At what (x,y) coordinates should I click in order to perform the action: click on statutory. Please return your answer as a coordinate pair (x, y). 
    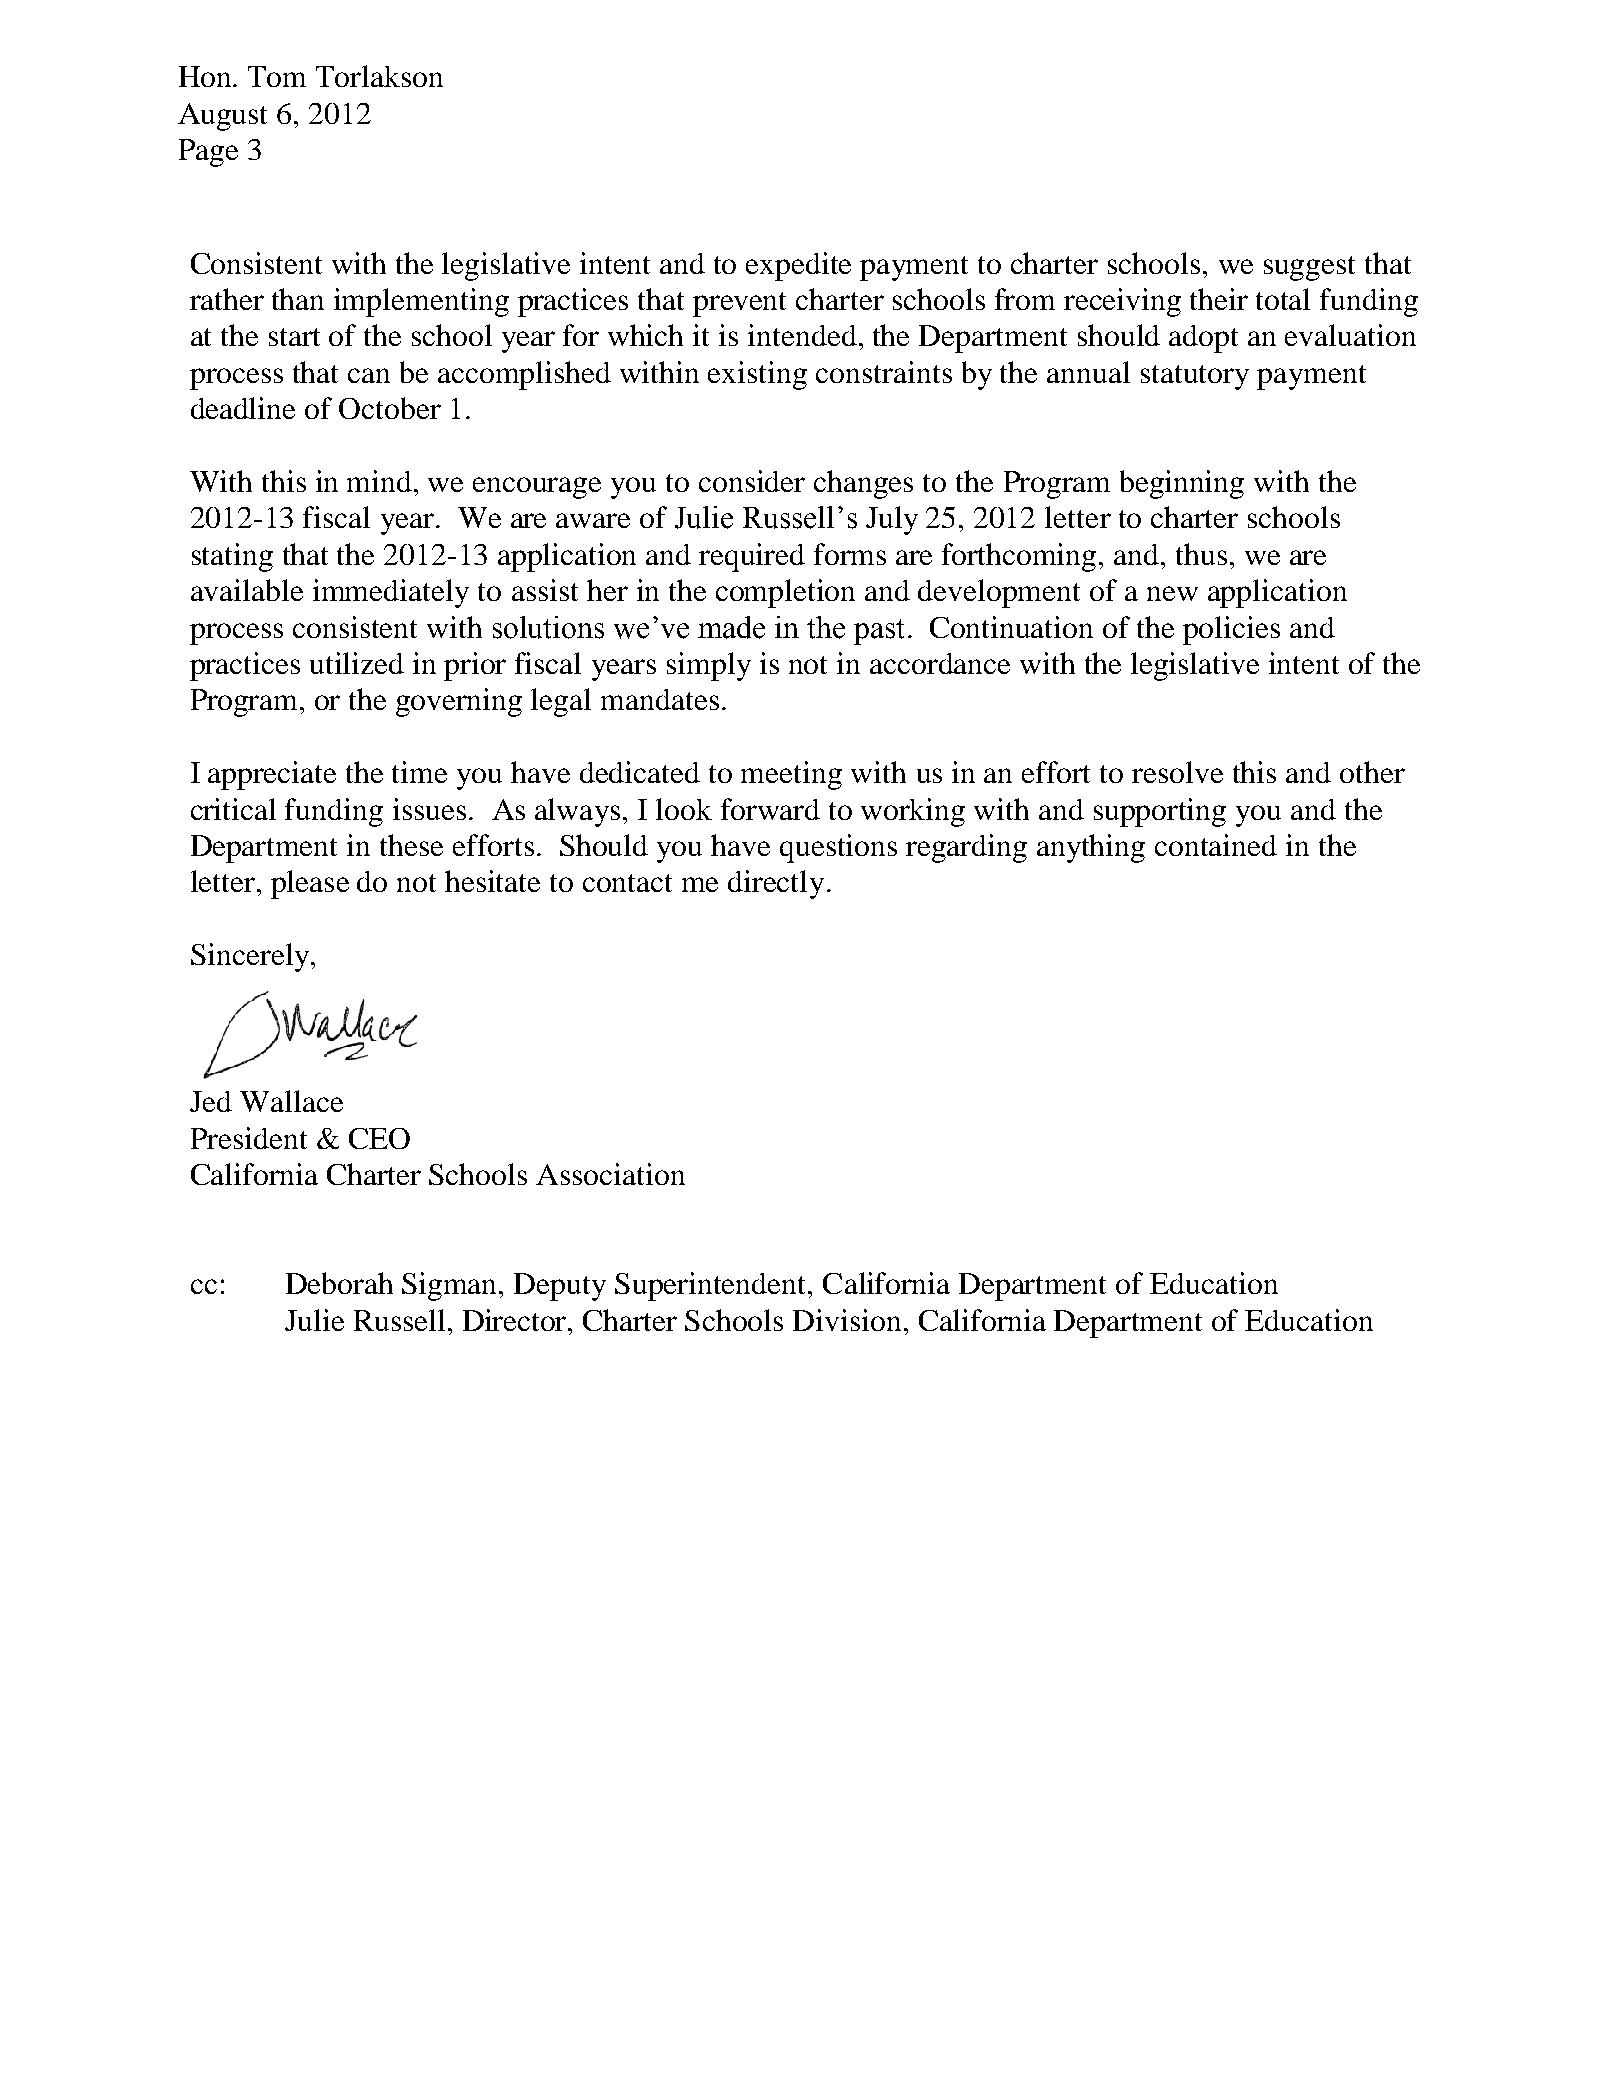
    Looking at the image, I should click on (1195, 377).
